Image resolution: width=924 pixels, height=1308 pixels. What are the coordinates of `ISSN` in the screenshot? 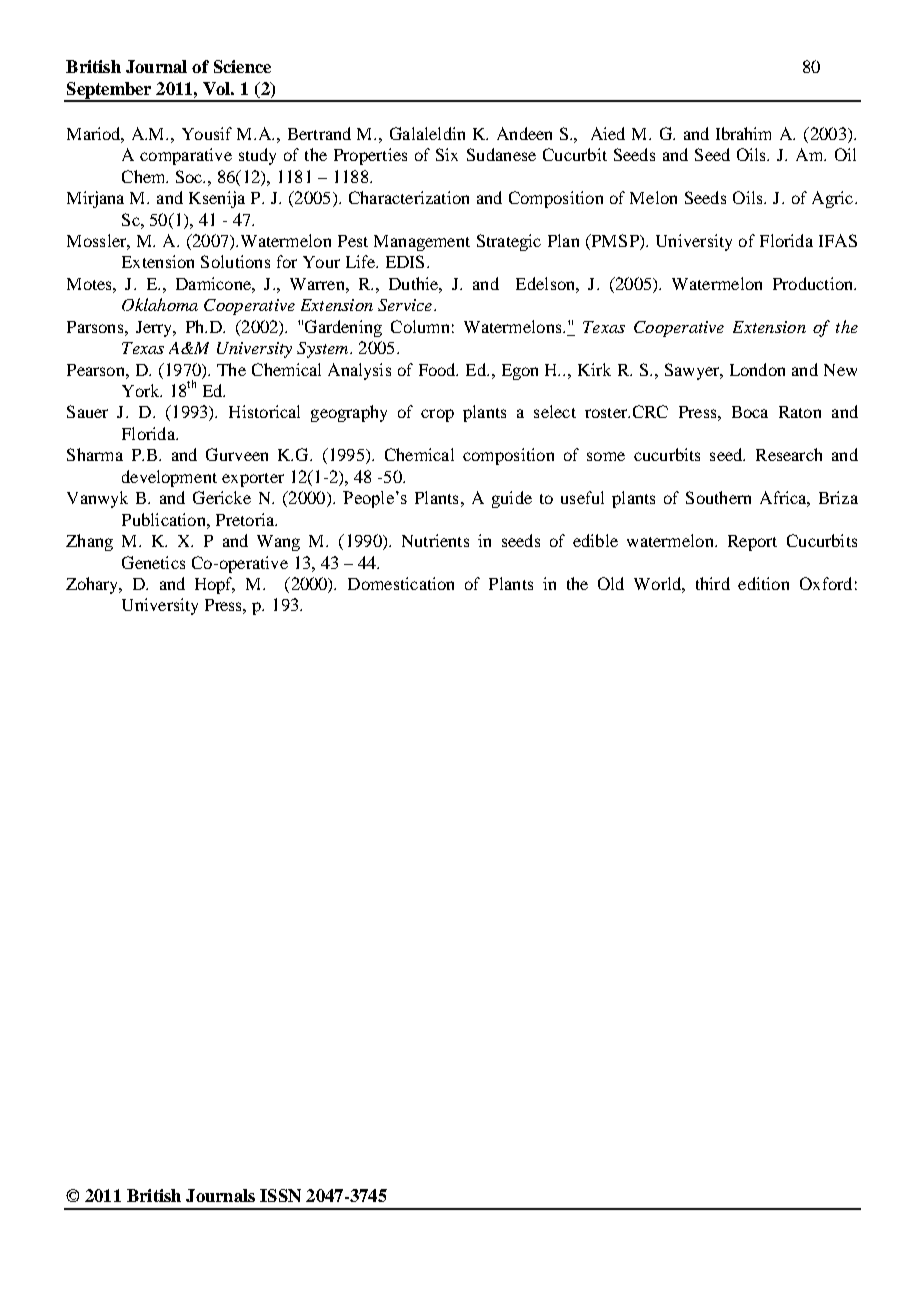 It's located at (280, 1195).
